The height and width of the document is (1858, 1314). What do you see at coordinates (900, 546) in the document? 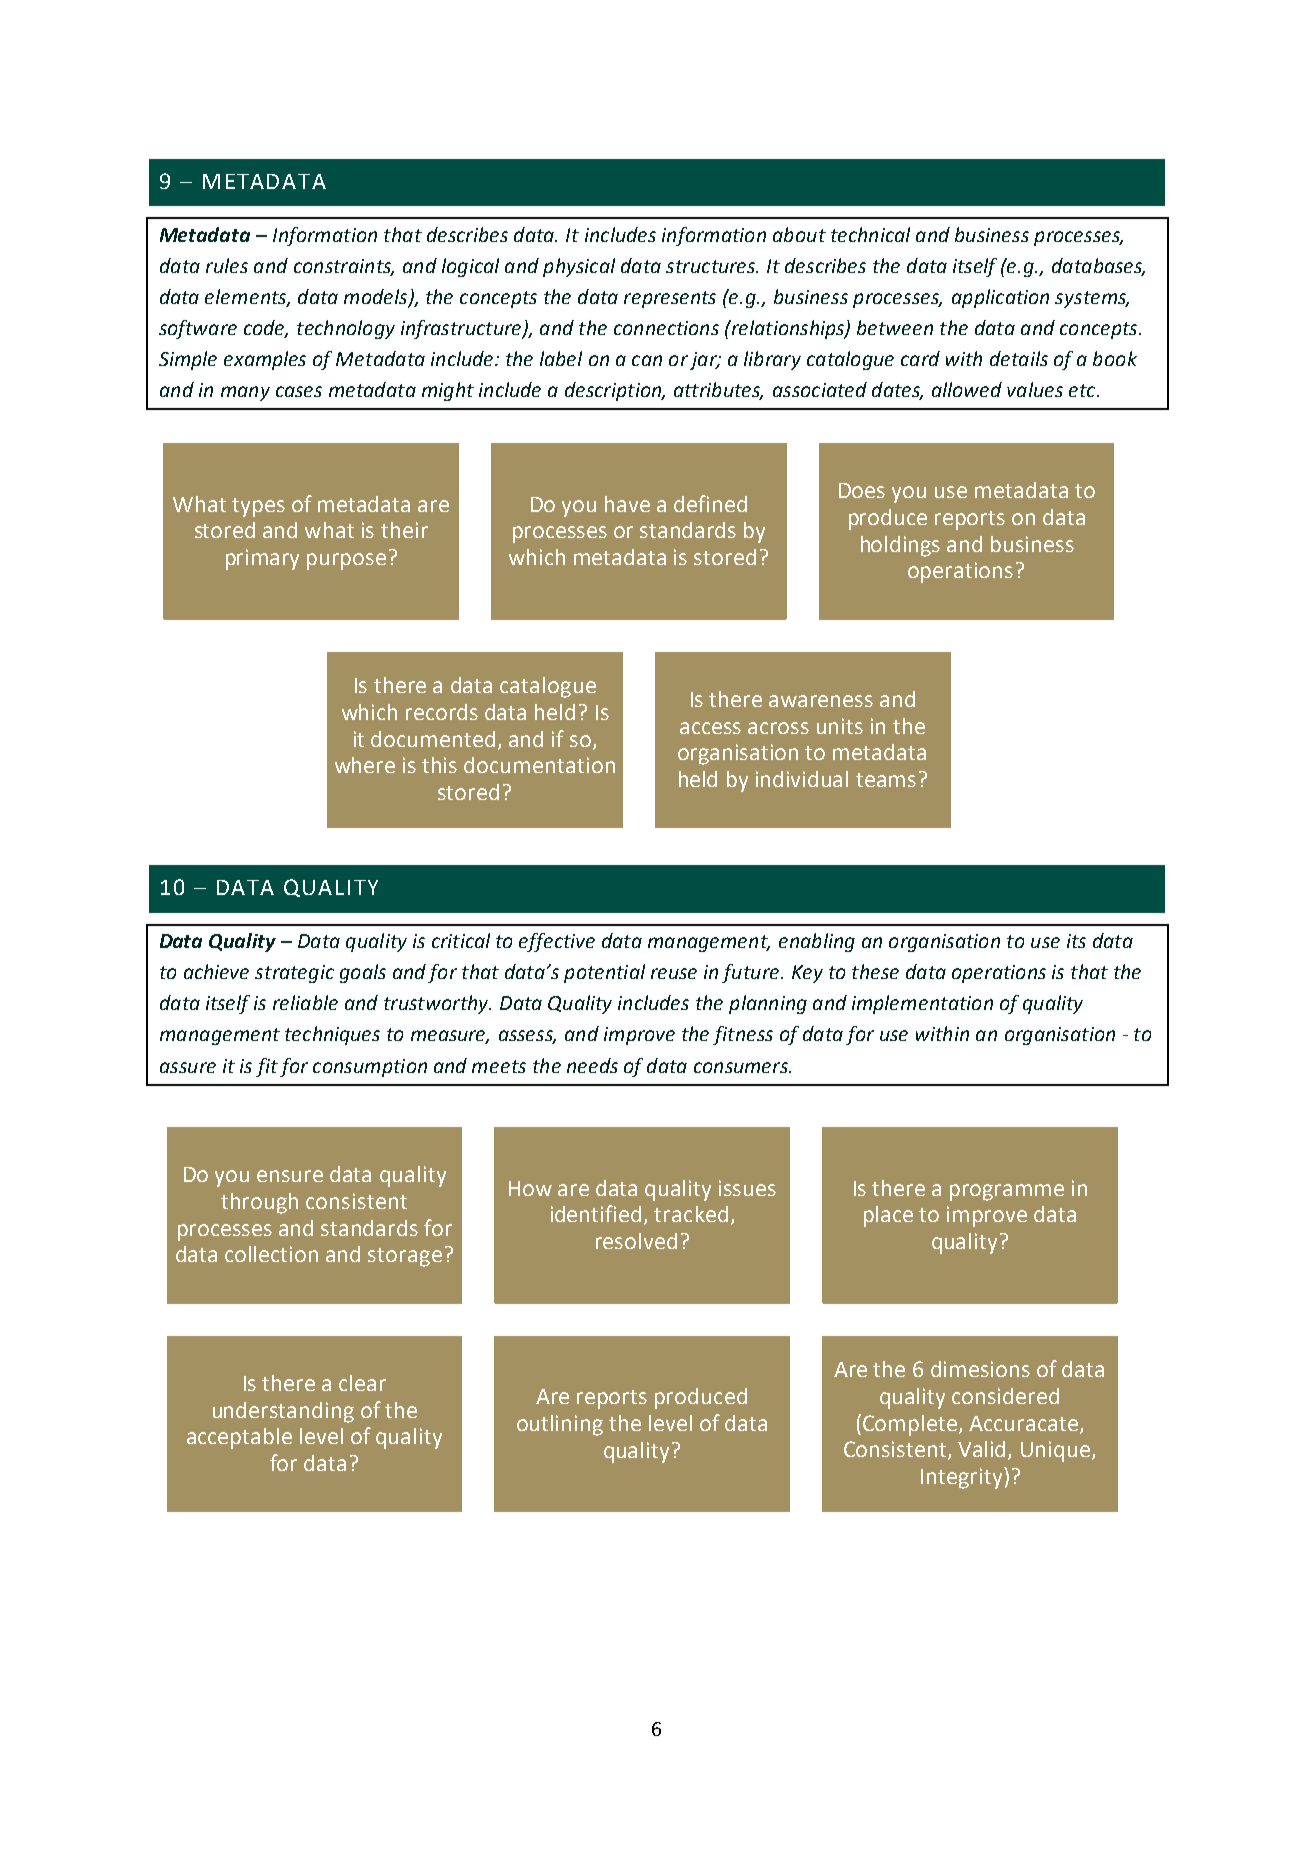
I see `holdings` at bounding box center [900, 546].
